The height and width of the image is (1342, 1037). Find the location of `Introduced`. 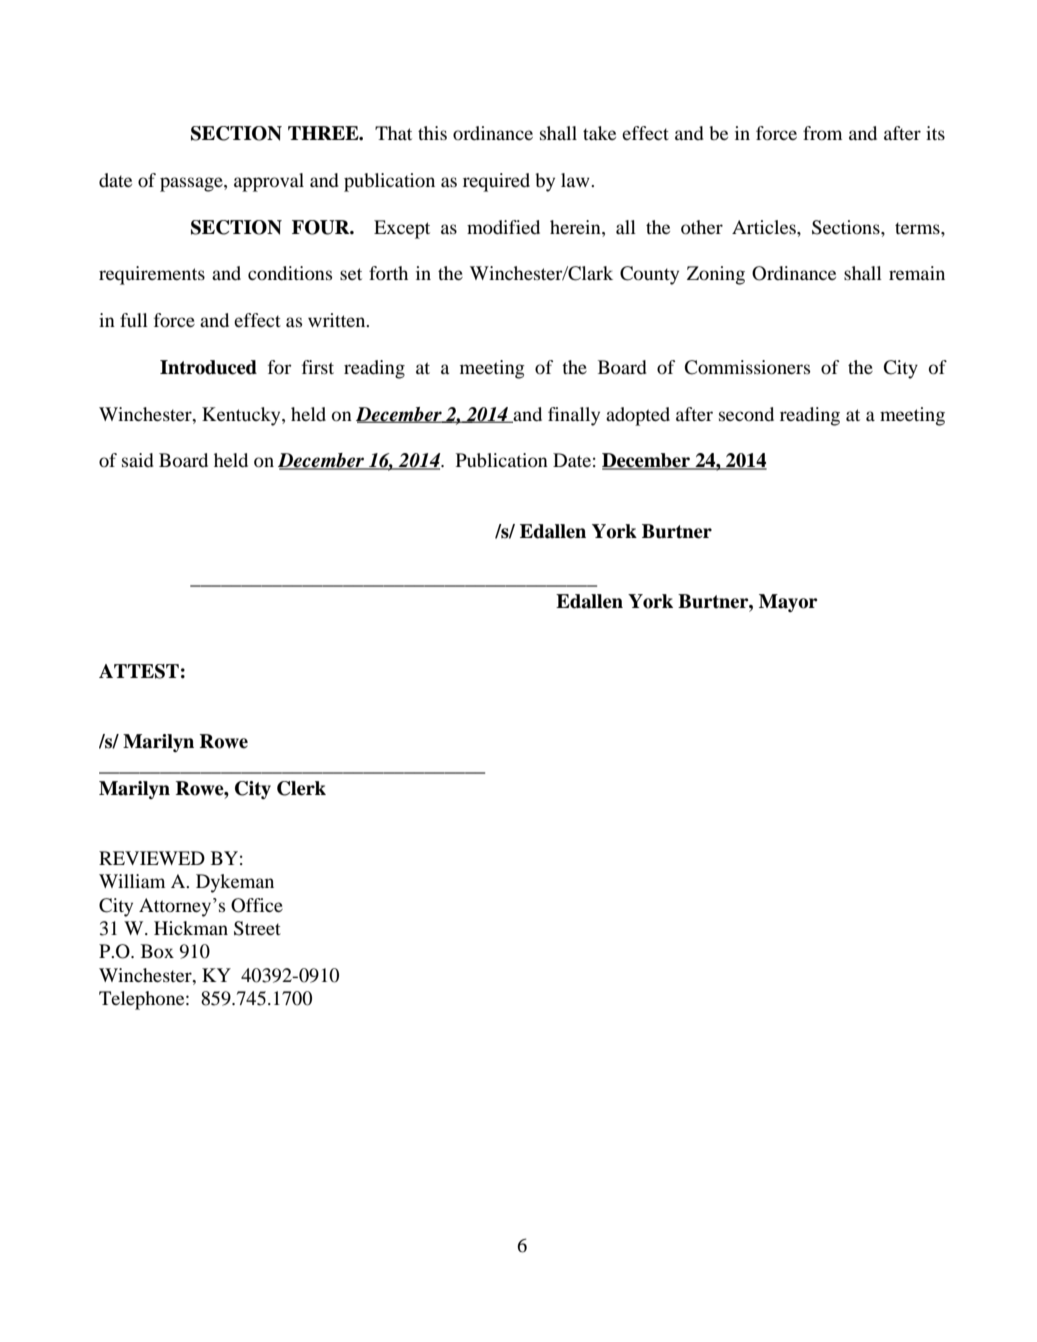

Introduced is located at coordinates (208, 367).
